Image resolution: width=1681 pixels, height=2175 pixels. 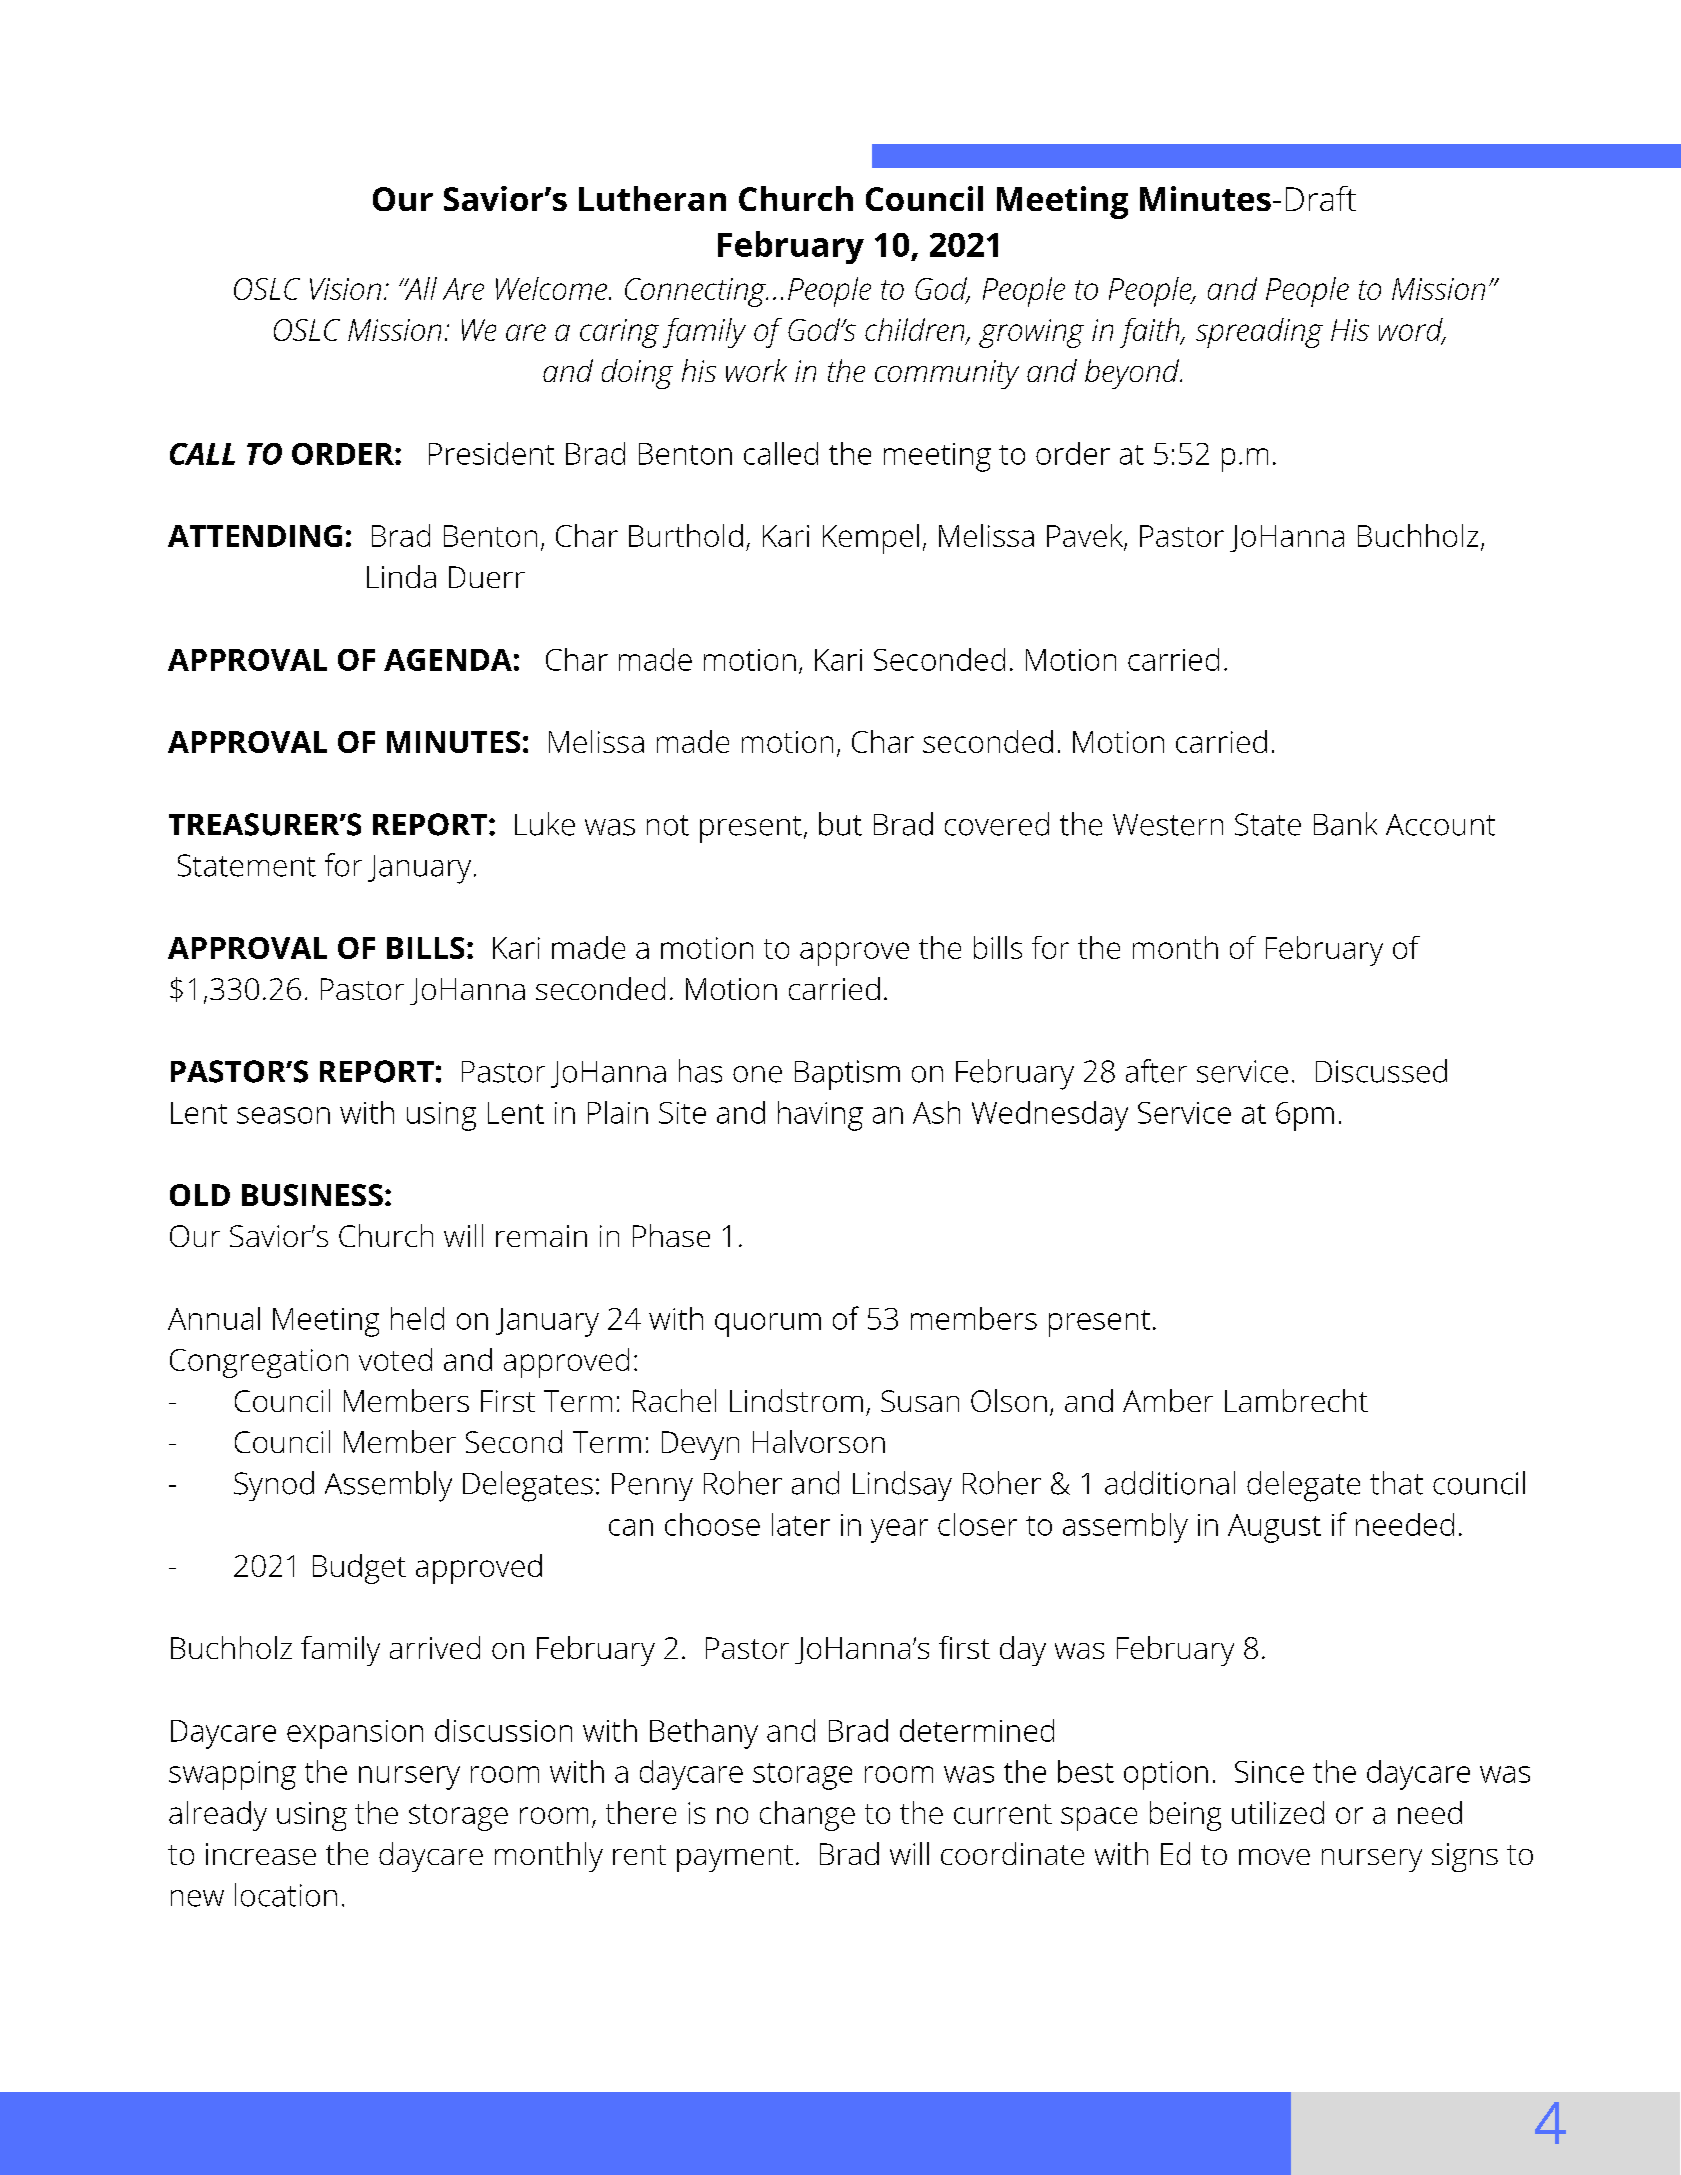 I want to click on quorum, so click(x=768, y=1325).
